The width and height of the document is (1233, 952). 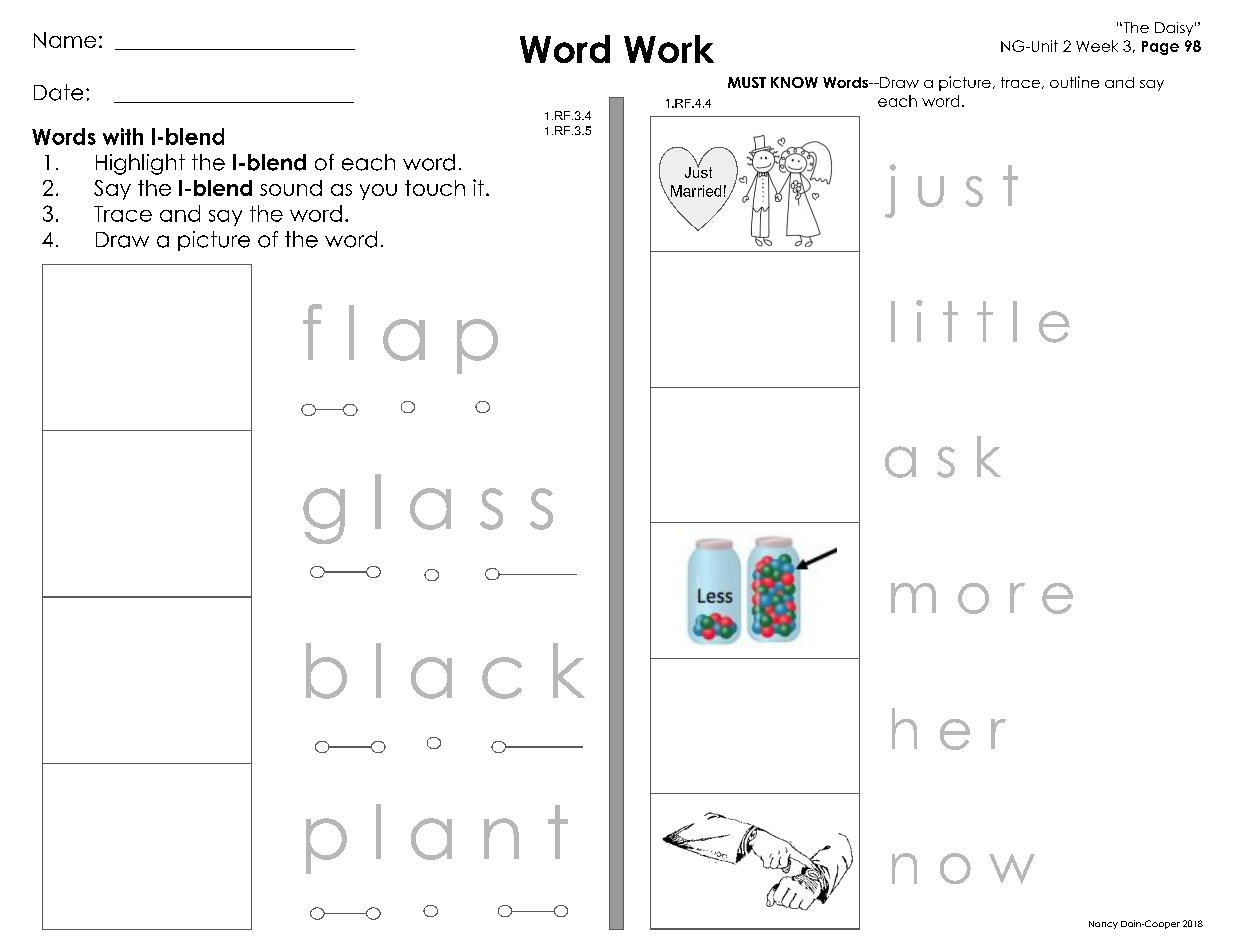 What do you see at coordinates (1103, 925) in the document?
I see `Nancy` at bounding box center [1103, 925].
